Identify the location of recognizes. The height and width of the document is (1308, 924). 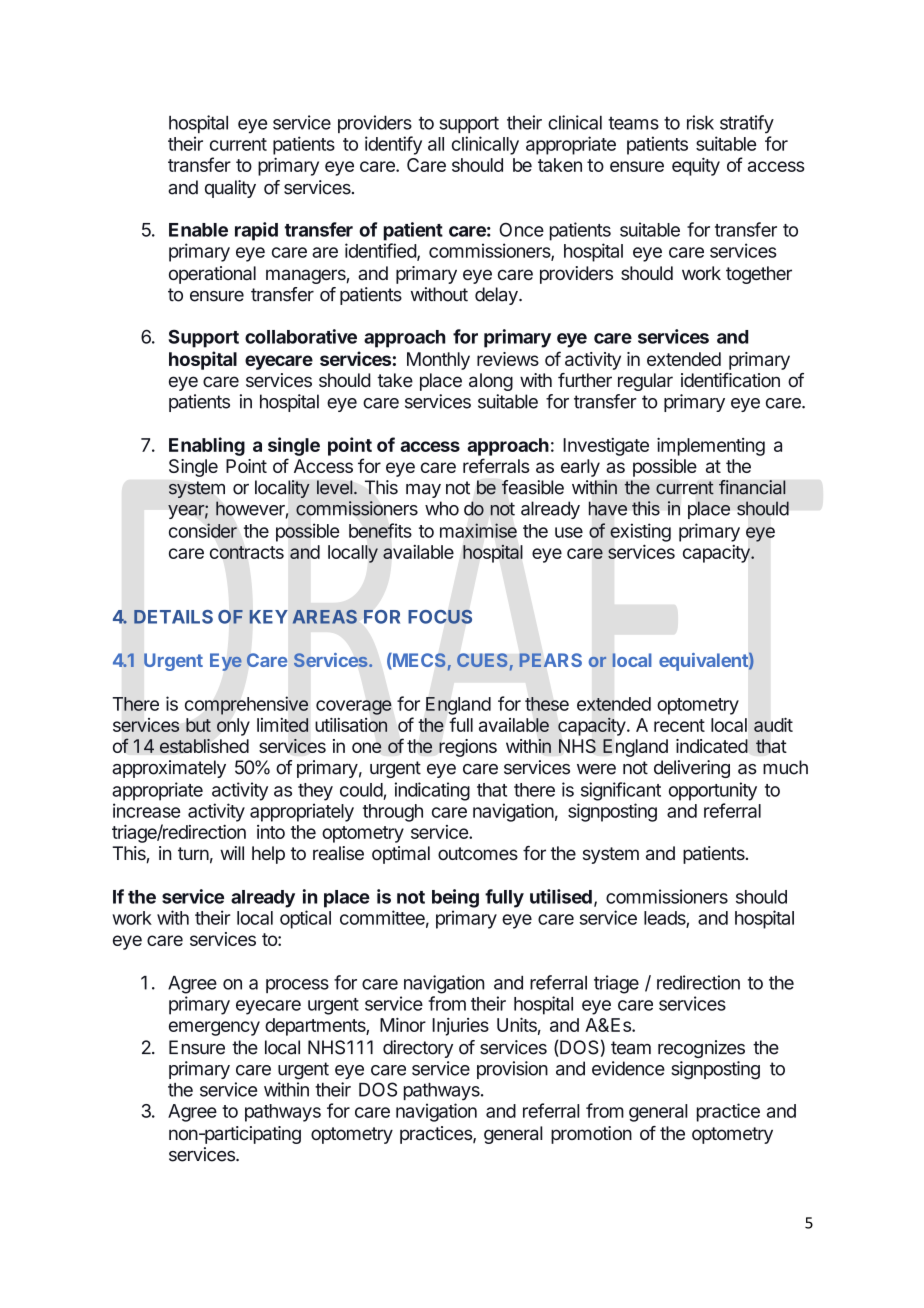
(701, 1049).
